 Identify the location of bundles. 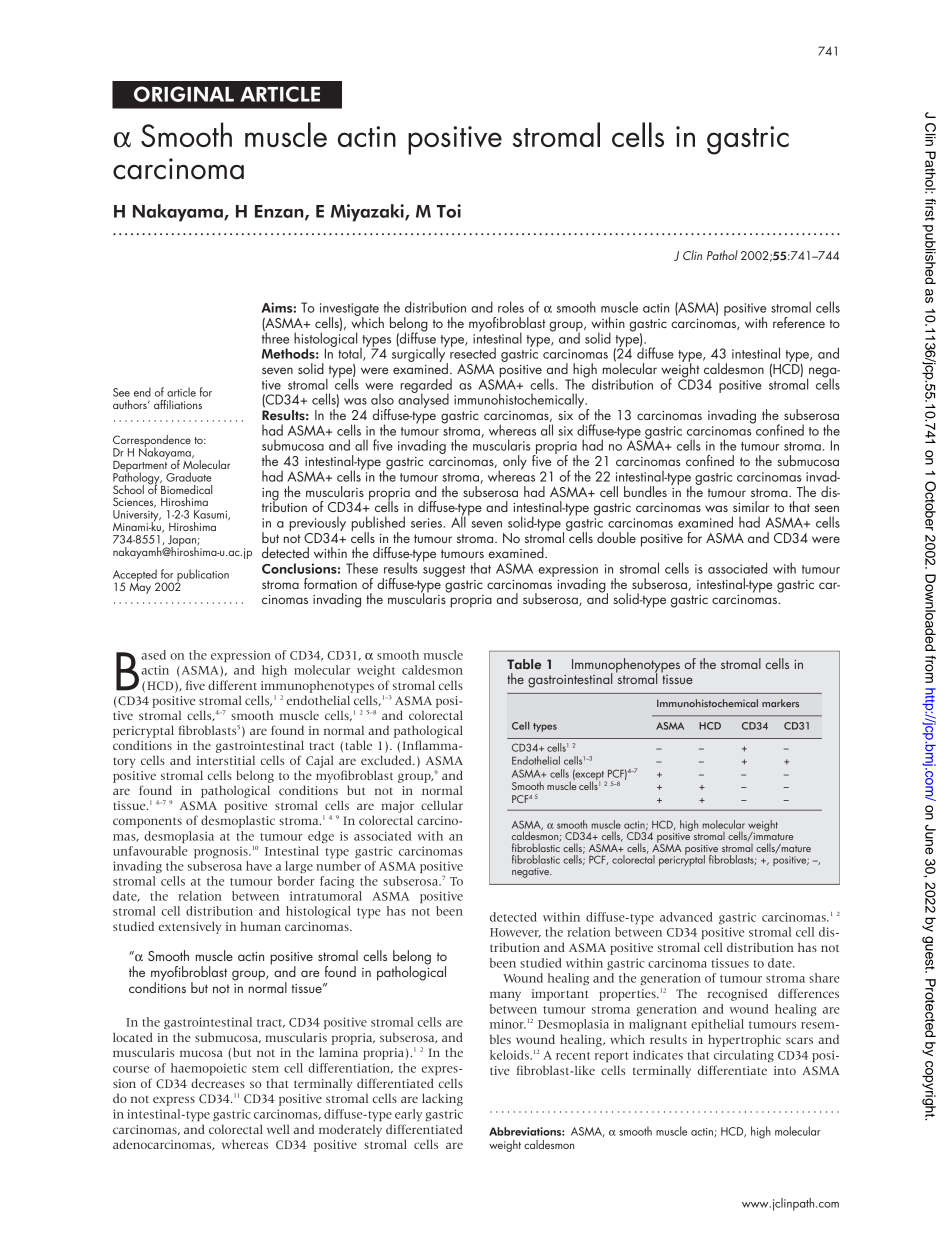
(645, 491).
